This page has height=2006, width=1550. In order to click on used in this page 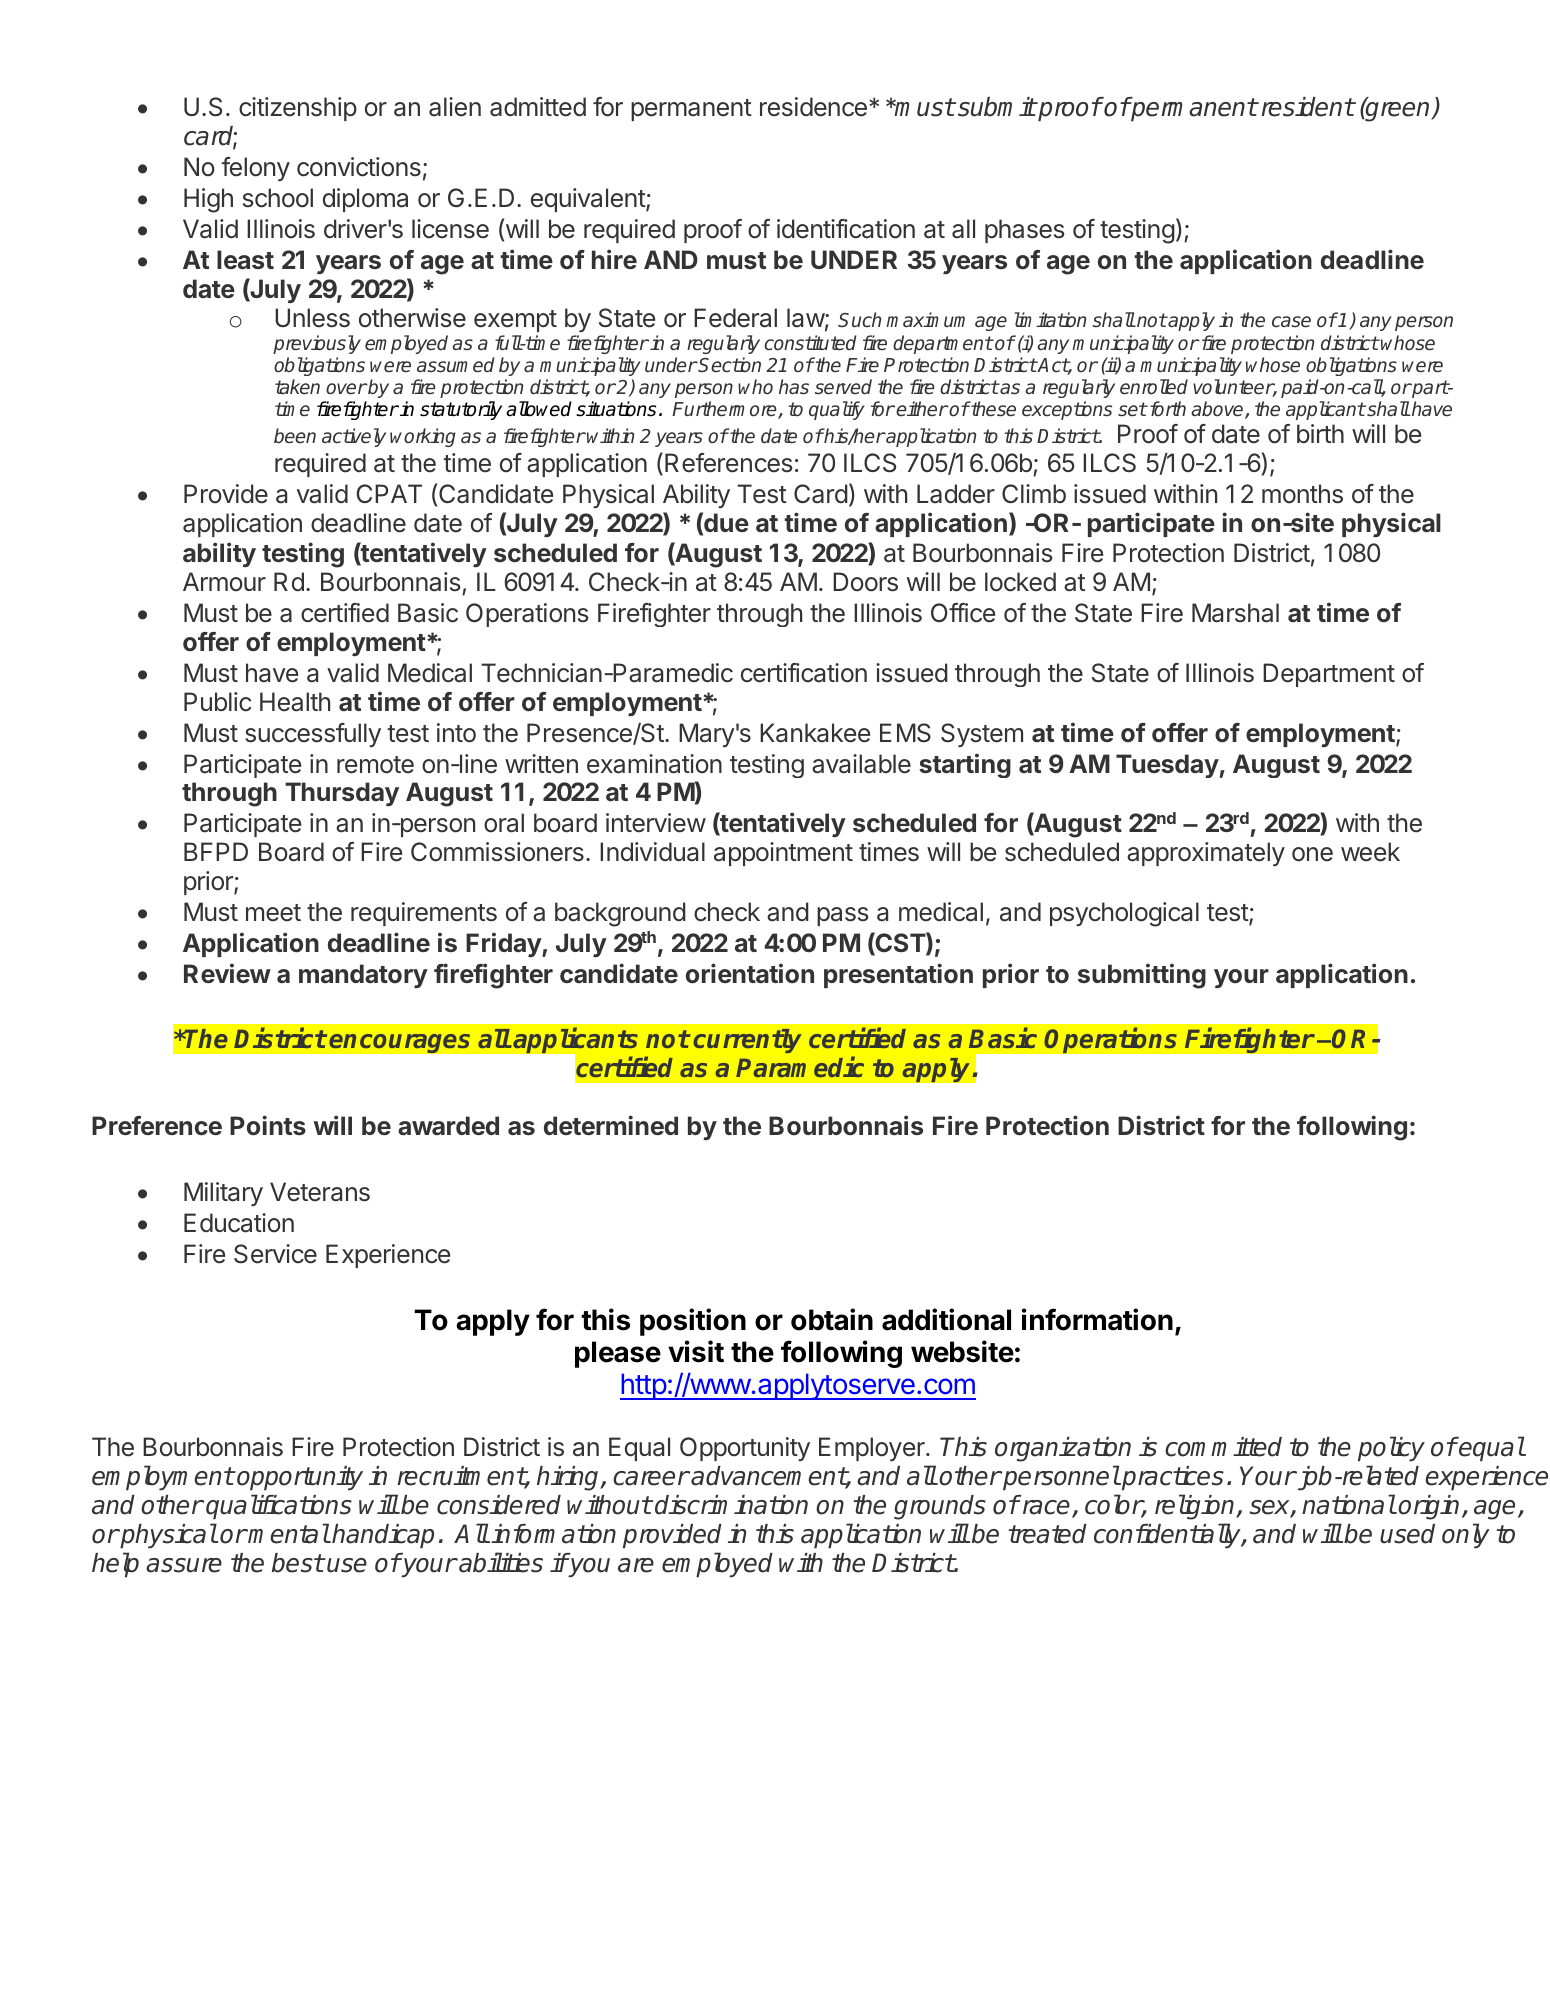, I will do `click(1407, 1534)`.
